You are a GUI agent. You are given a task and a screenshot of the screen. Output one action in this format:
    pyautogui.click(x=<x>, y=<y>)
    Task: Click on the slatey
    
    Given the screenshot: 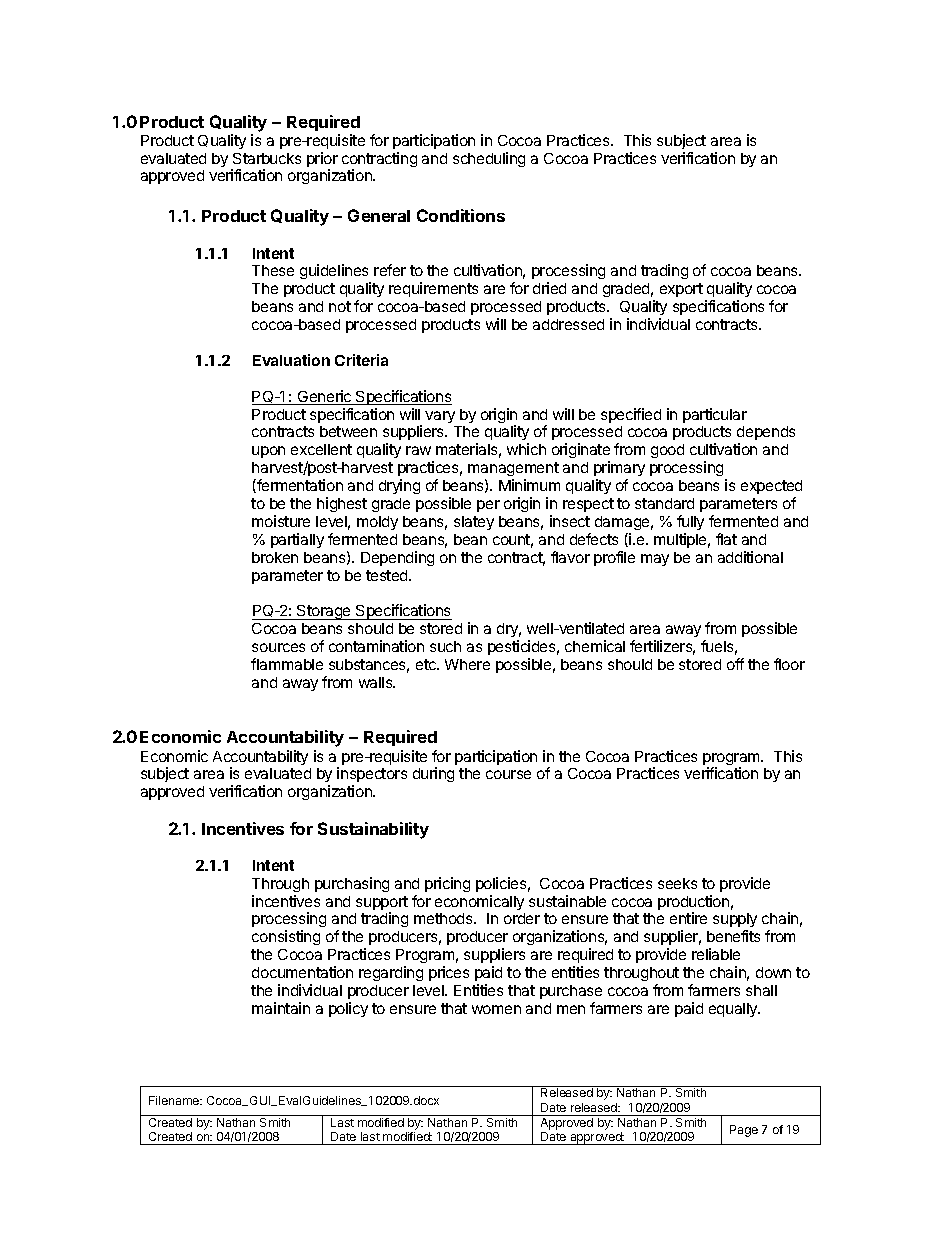 What is the action you would take?
    pyautogui.click(x=474, y=523)
